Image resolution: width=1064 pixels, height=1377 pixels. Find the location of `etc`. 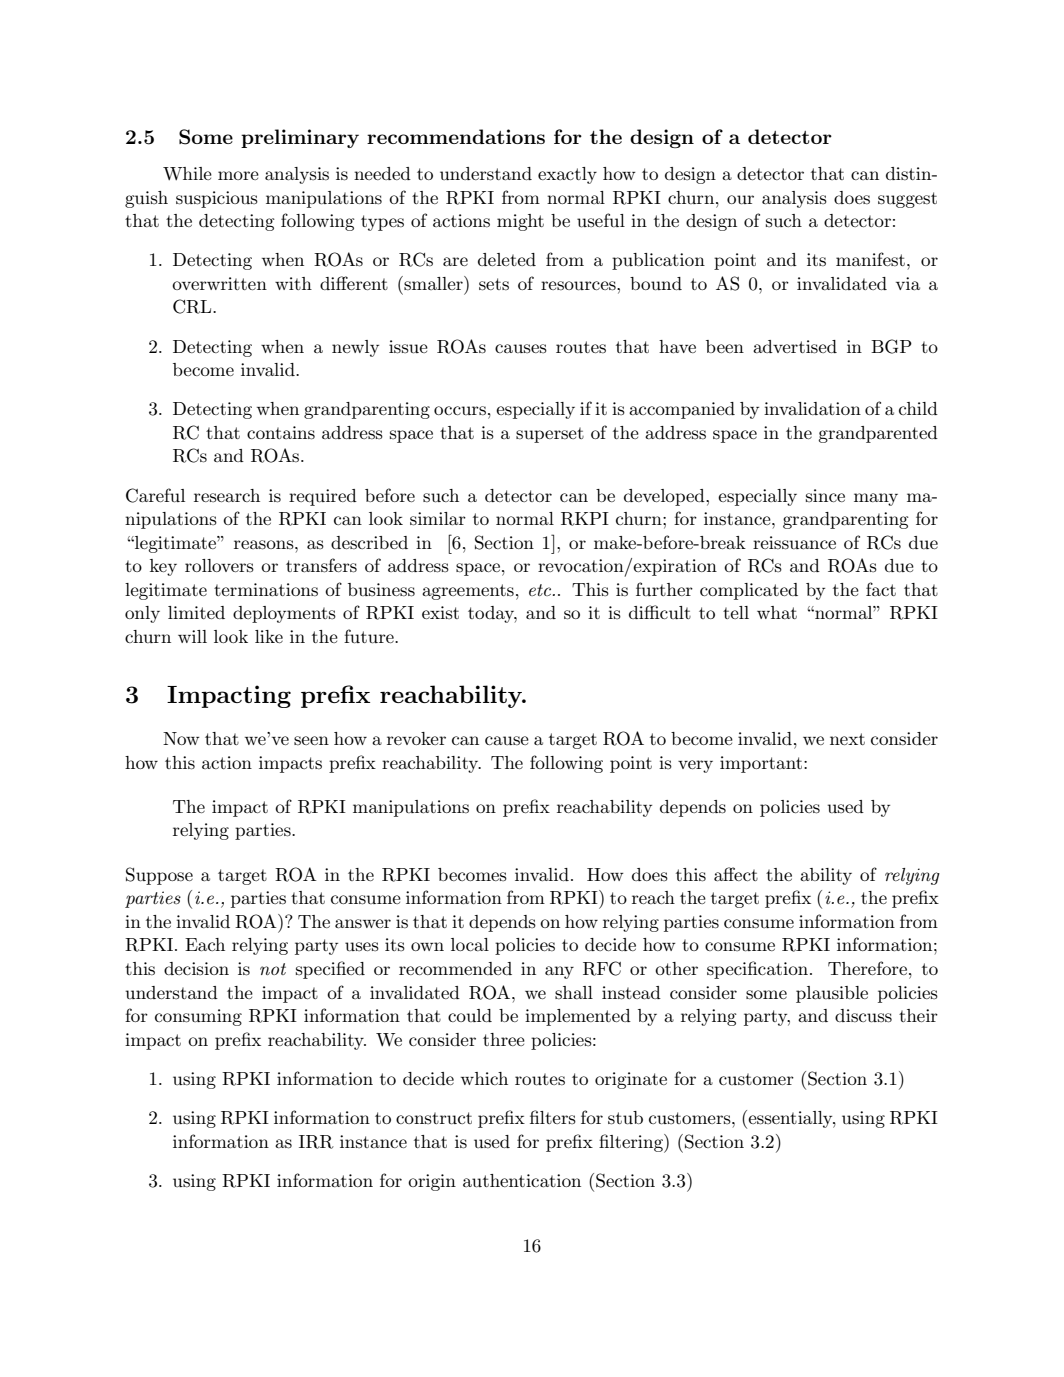

etc is located at coordinates (541, 590).
